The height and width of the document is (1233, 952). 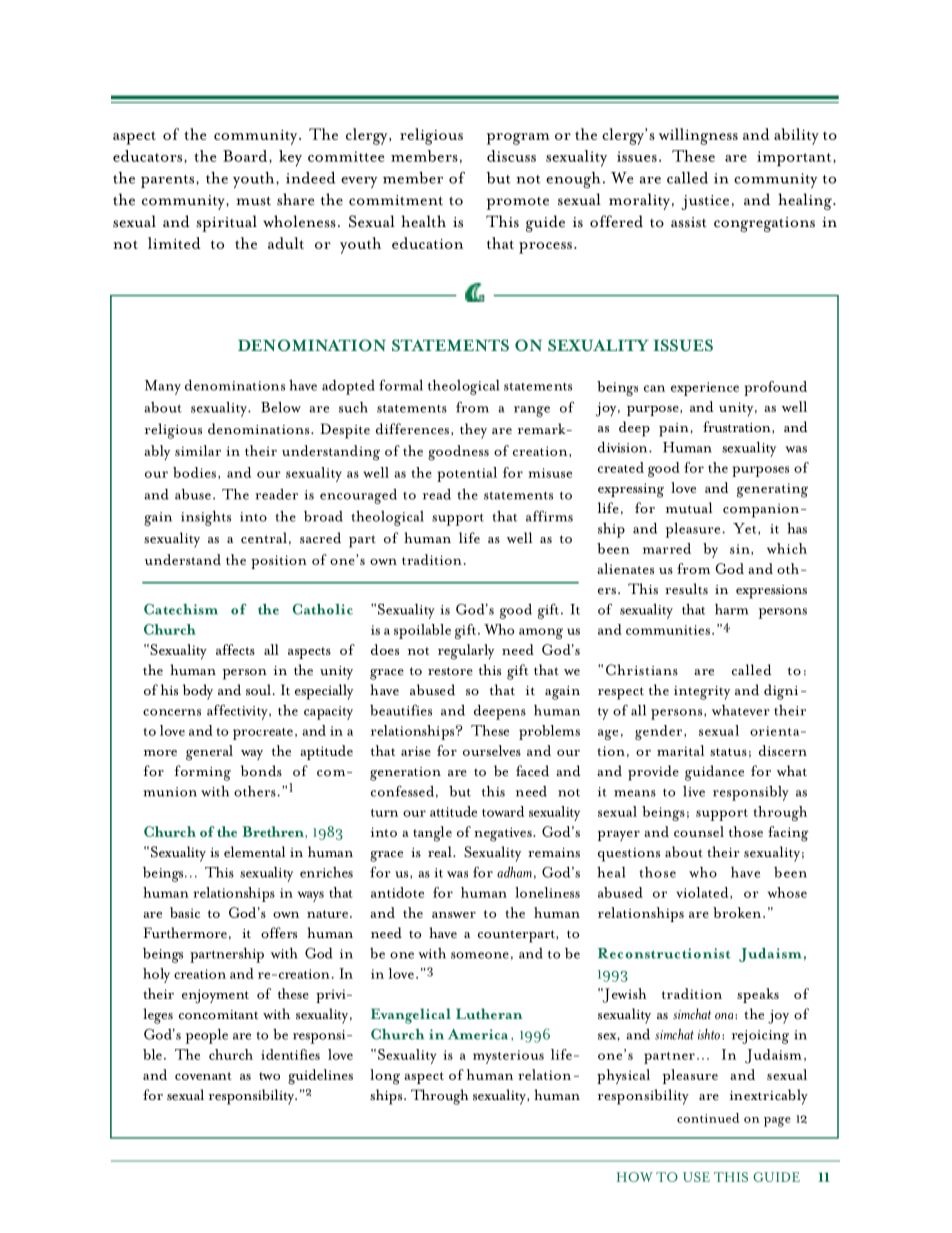 I want to click on continued, so click(x=708, y=1118).
